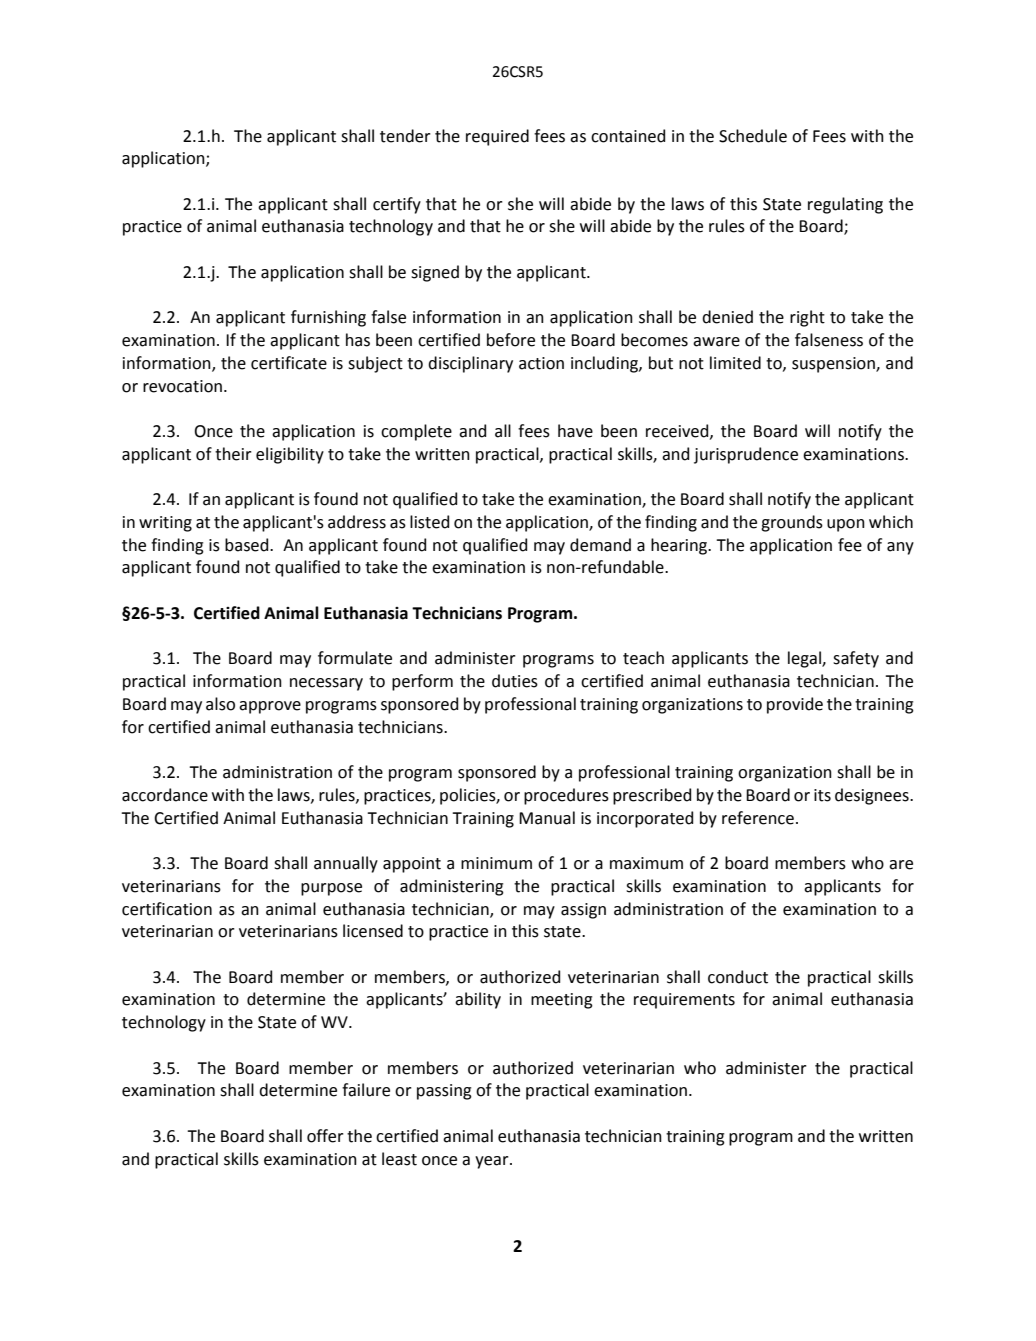 This image has height=1341, width=1036. I want to click on minimum, so click(496, 863).
